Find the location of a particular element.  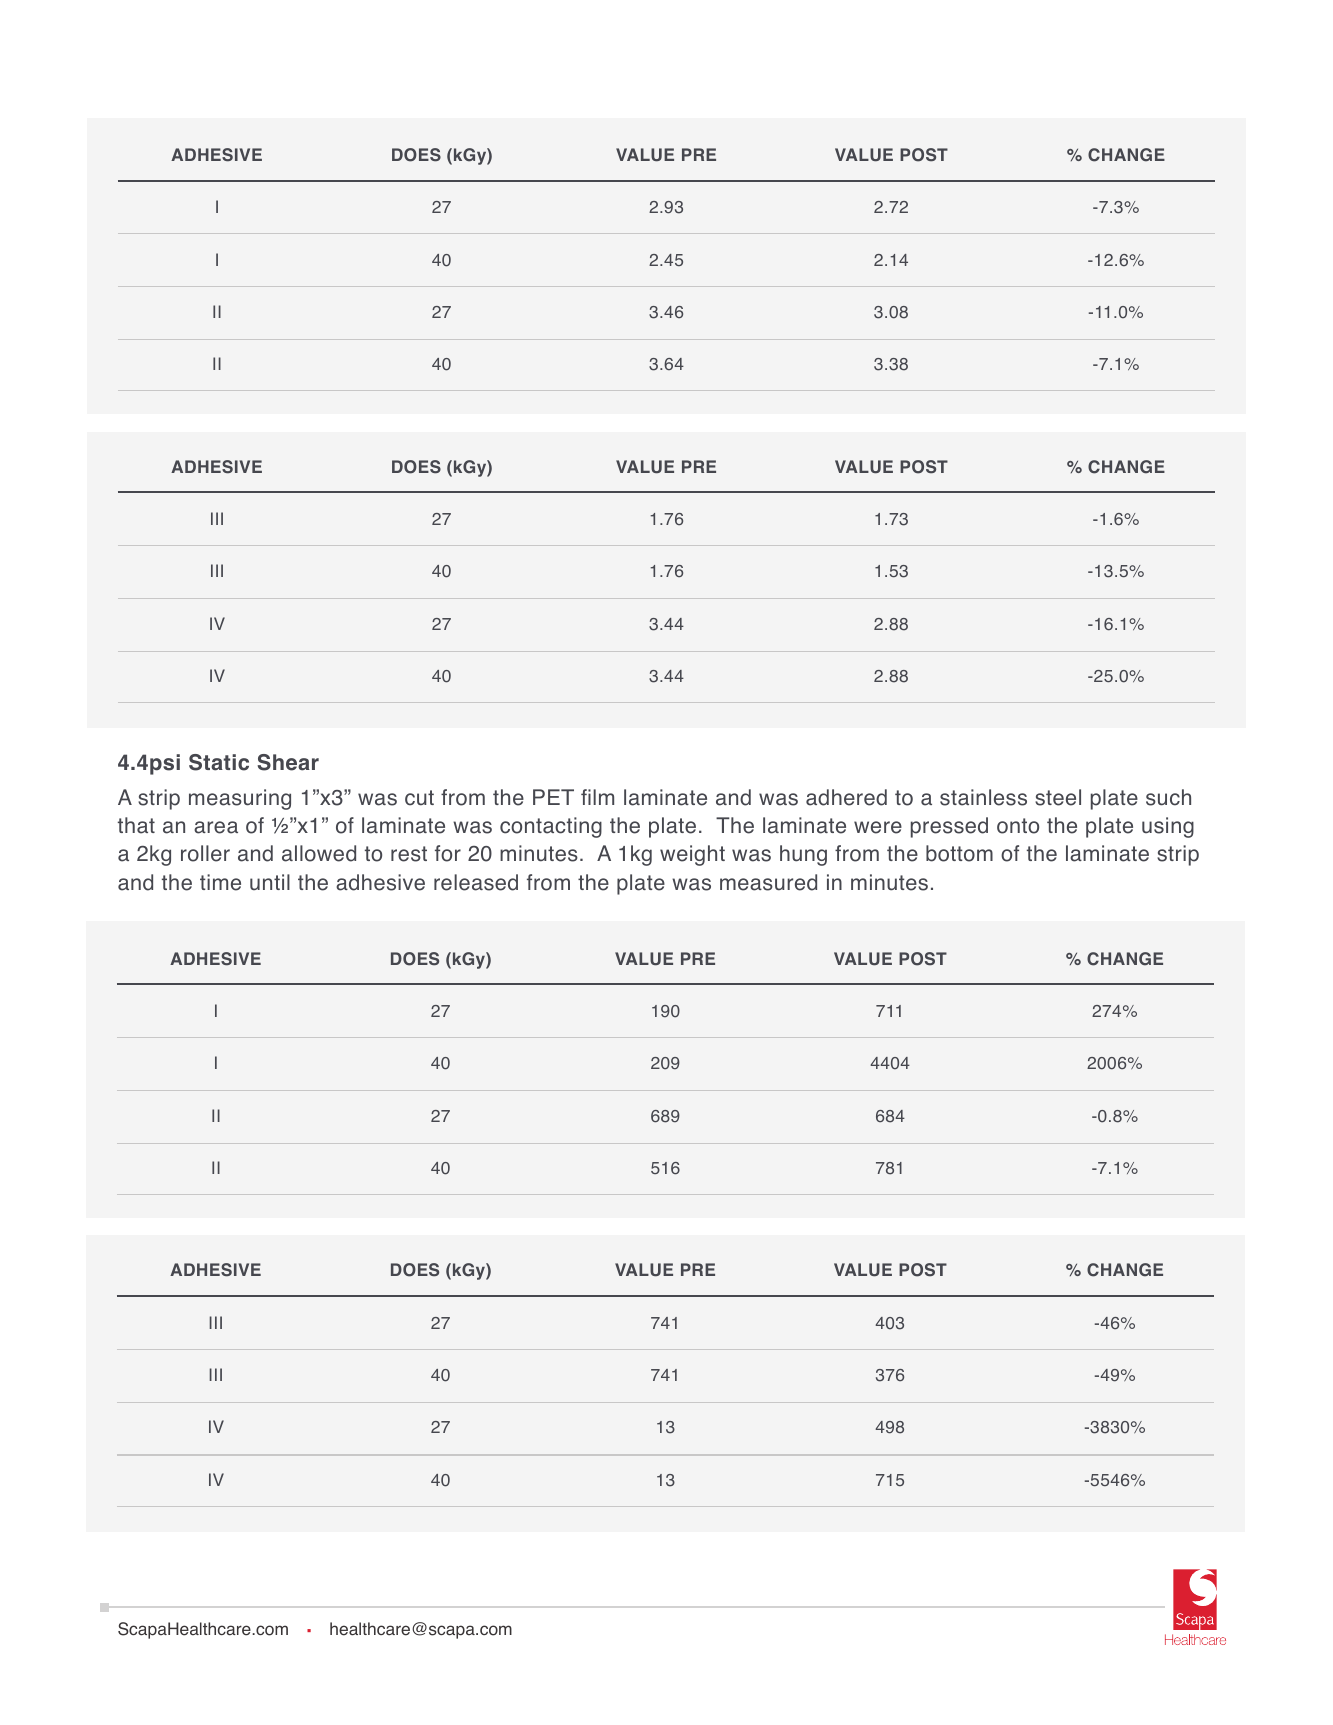

until is located at coordinates (270, 882).
